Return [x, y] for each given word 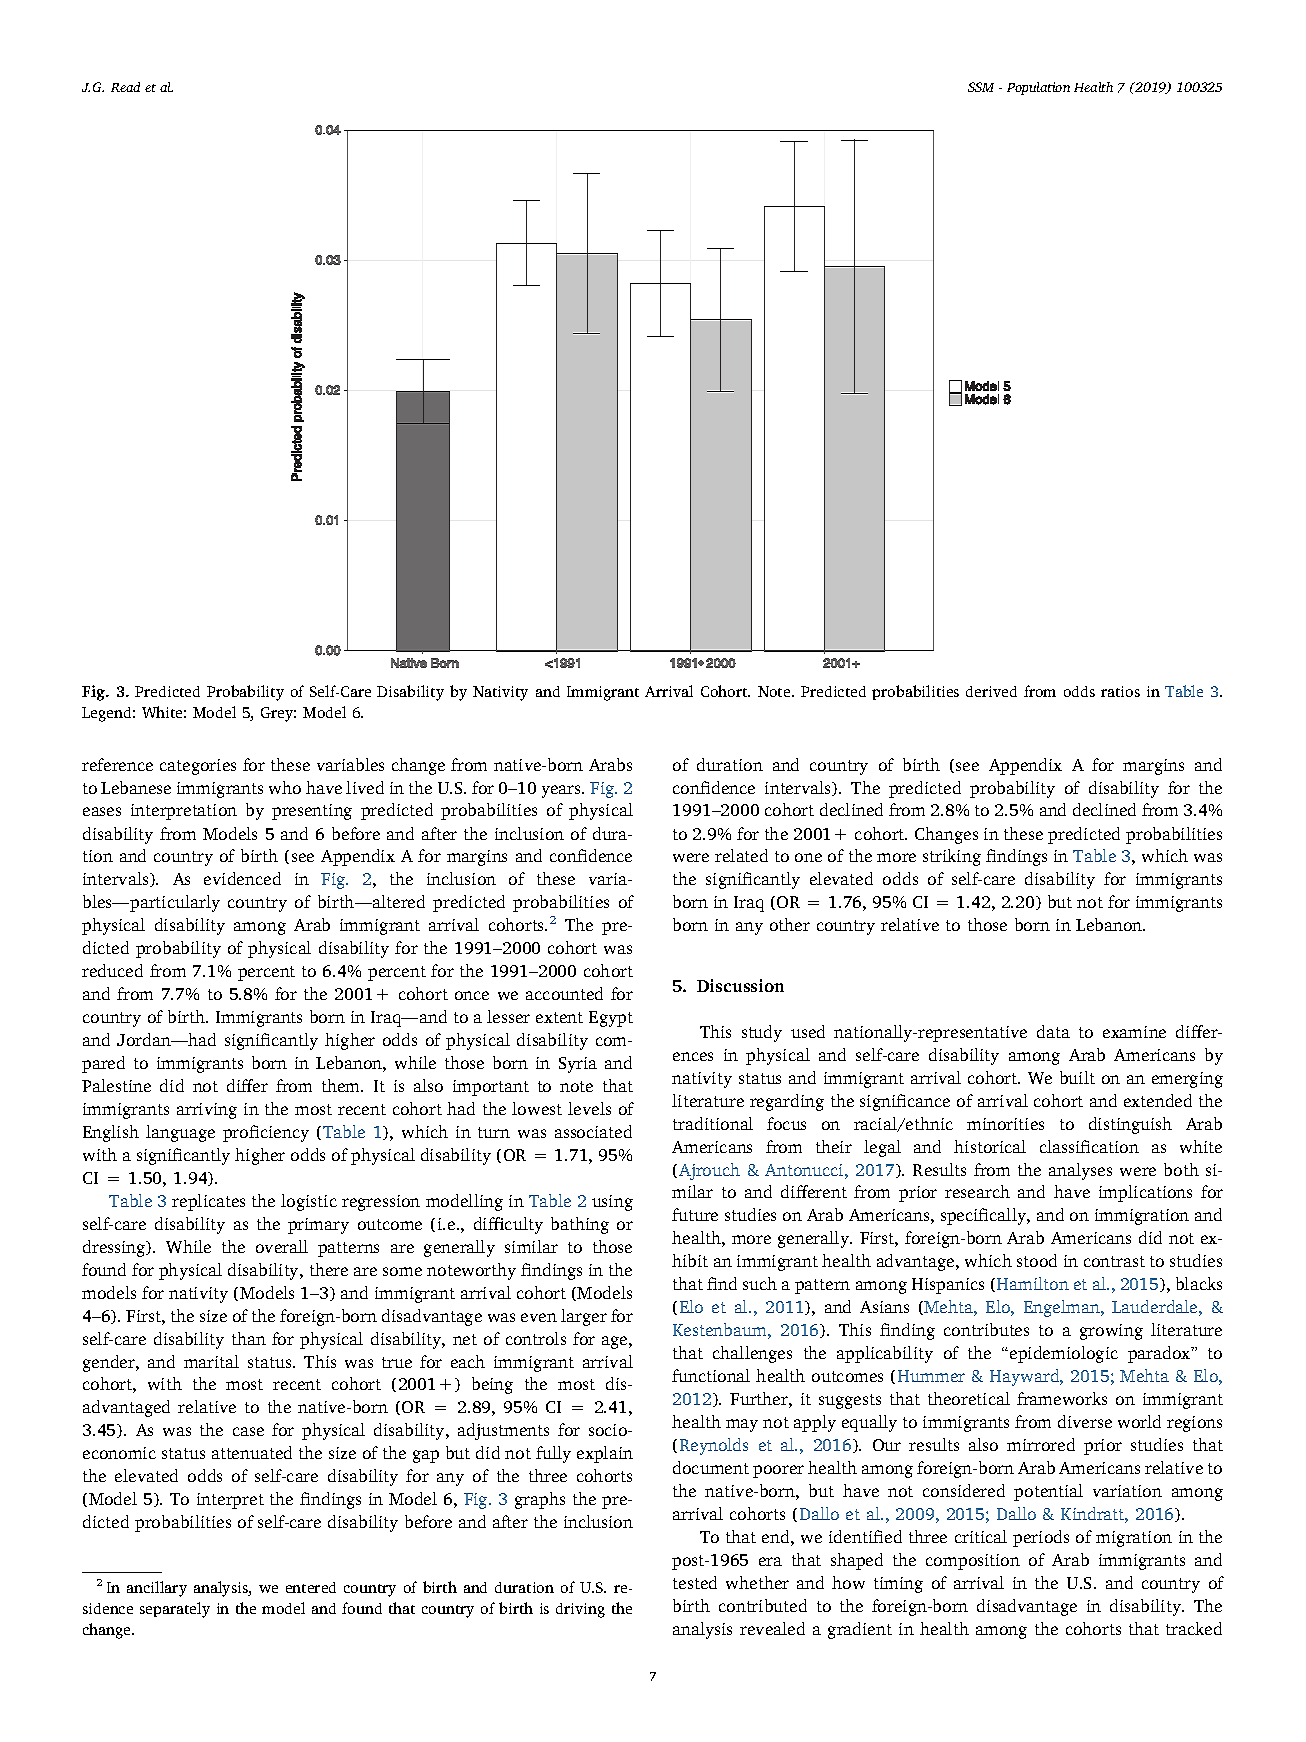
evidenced [242, 878]
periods [1041, 1538]
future [695, 1214]
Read [125, 87]
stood [1037, 1260]
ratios [1120, 691]
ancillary [157, 1589]
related [741, 855]
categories [198, 767]
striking [952, 857]
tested [695, 1582]
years [562, 791]
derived [991, 691]
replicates [208, 1202]
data [1053, 1031]
